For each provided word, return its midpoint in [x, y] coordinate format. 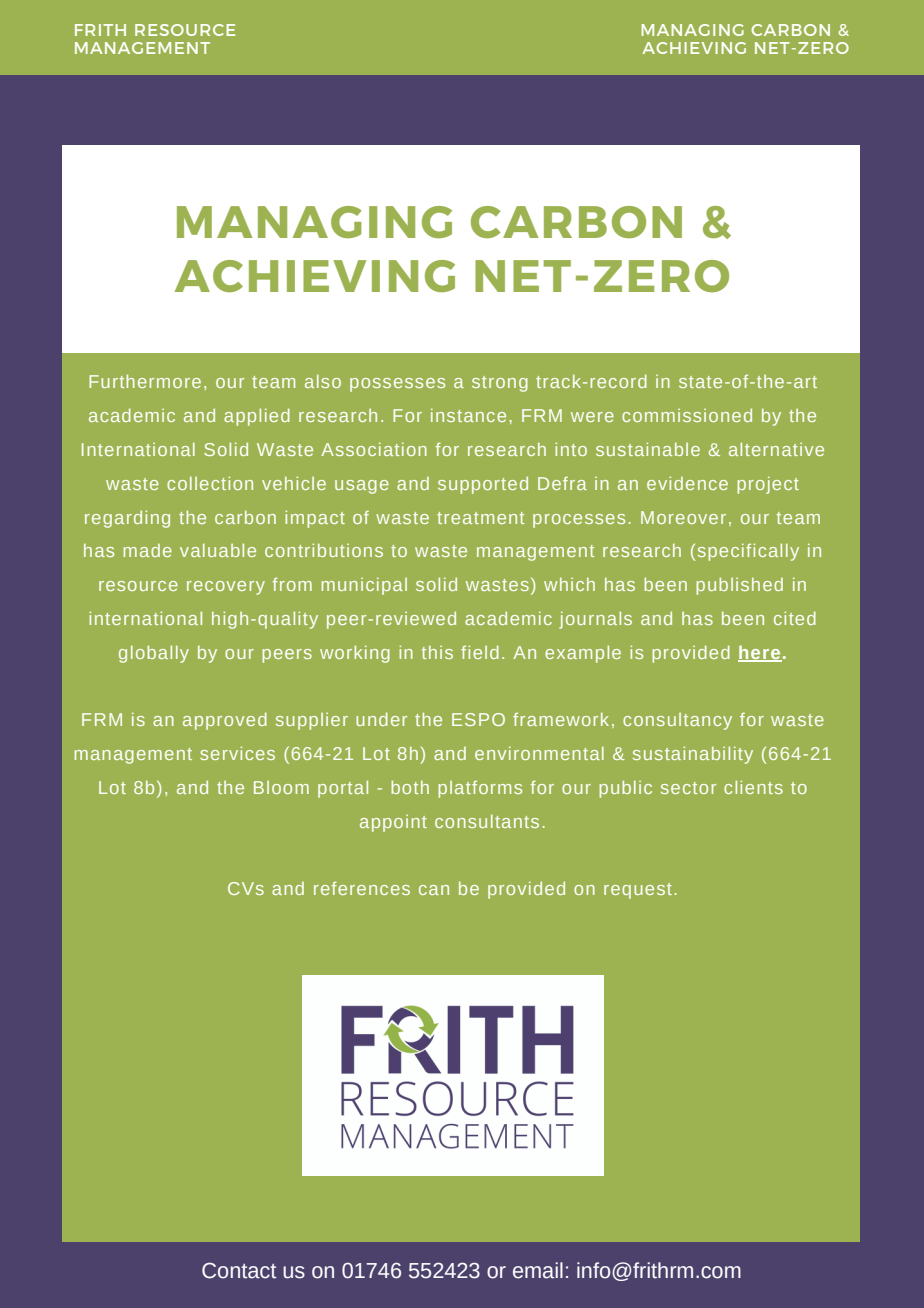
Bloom [281, 787]
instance [468, 415]
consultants [487, 821]
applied [257, 417]
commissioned [687, 415]
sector [688, 788]
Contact [239, 1270]
